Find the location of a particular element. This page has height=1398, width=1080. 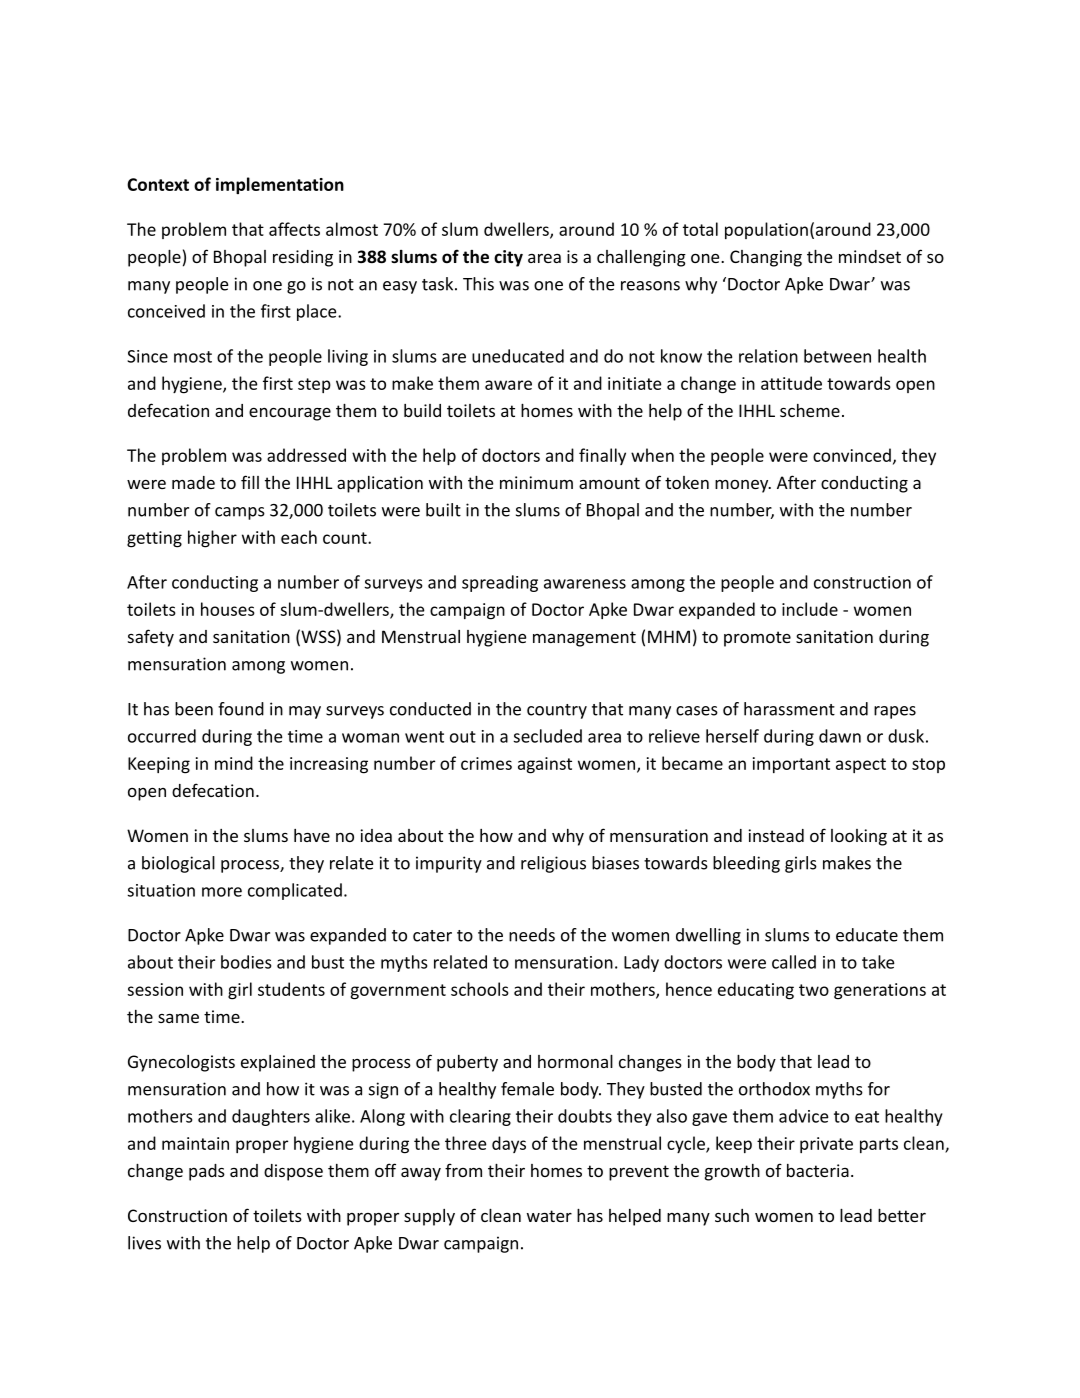

religious is located at coordinates (553, 864).
